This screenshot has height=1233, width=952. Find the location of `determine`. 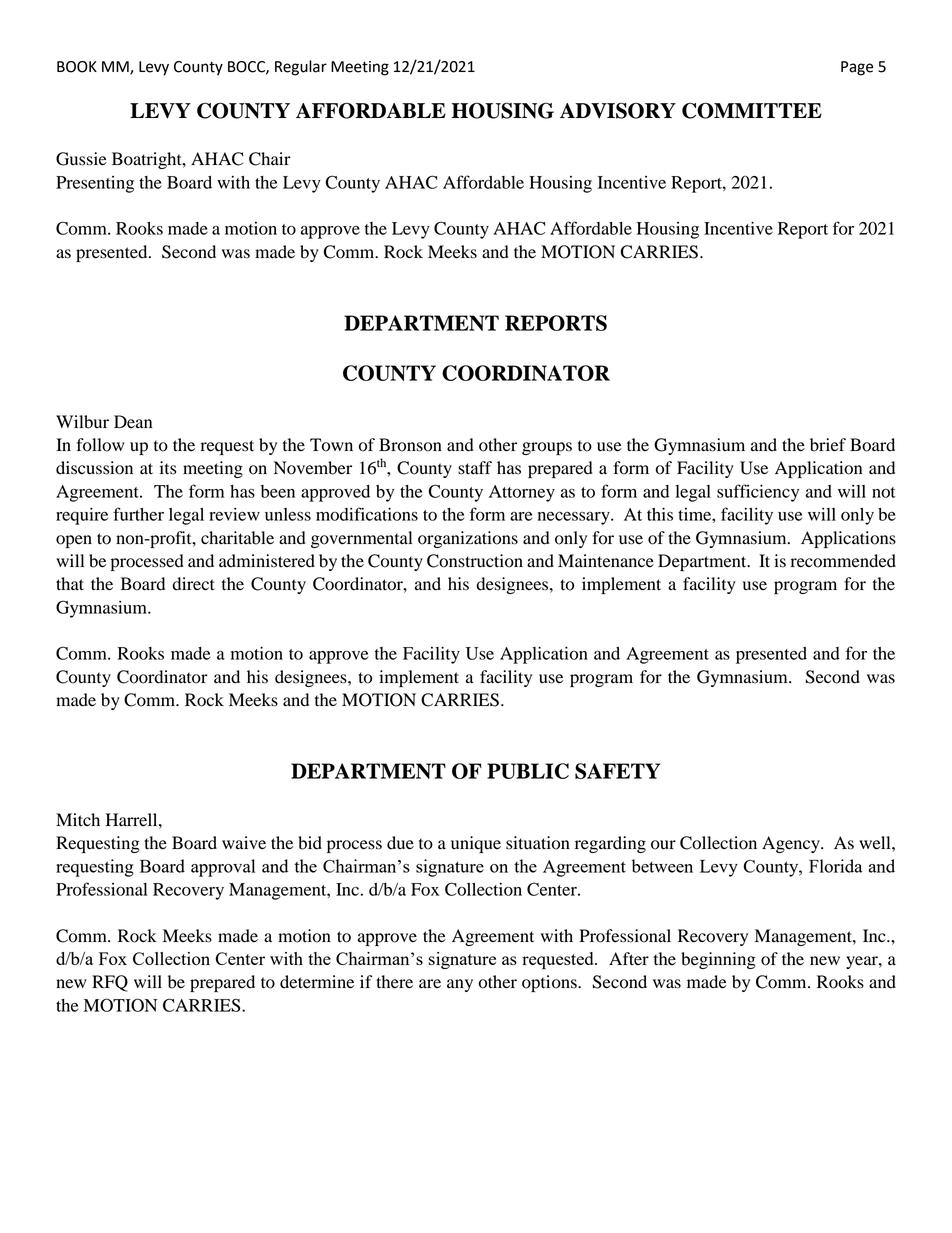

determine is located at coordinates (317, 982).
